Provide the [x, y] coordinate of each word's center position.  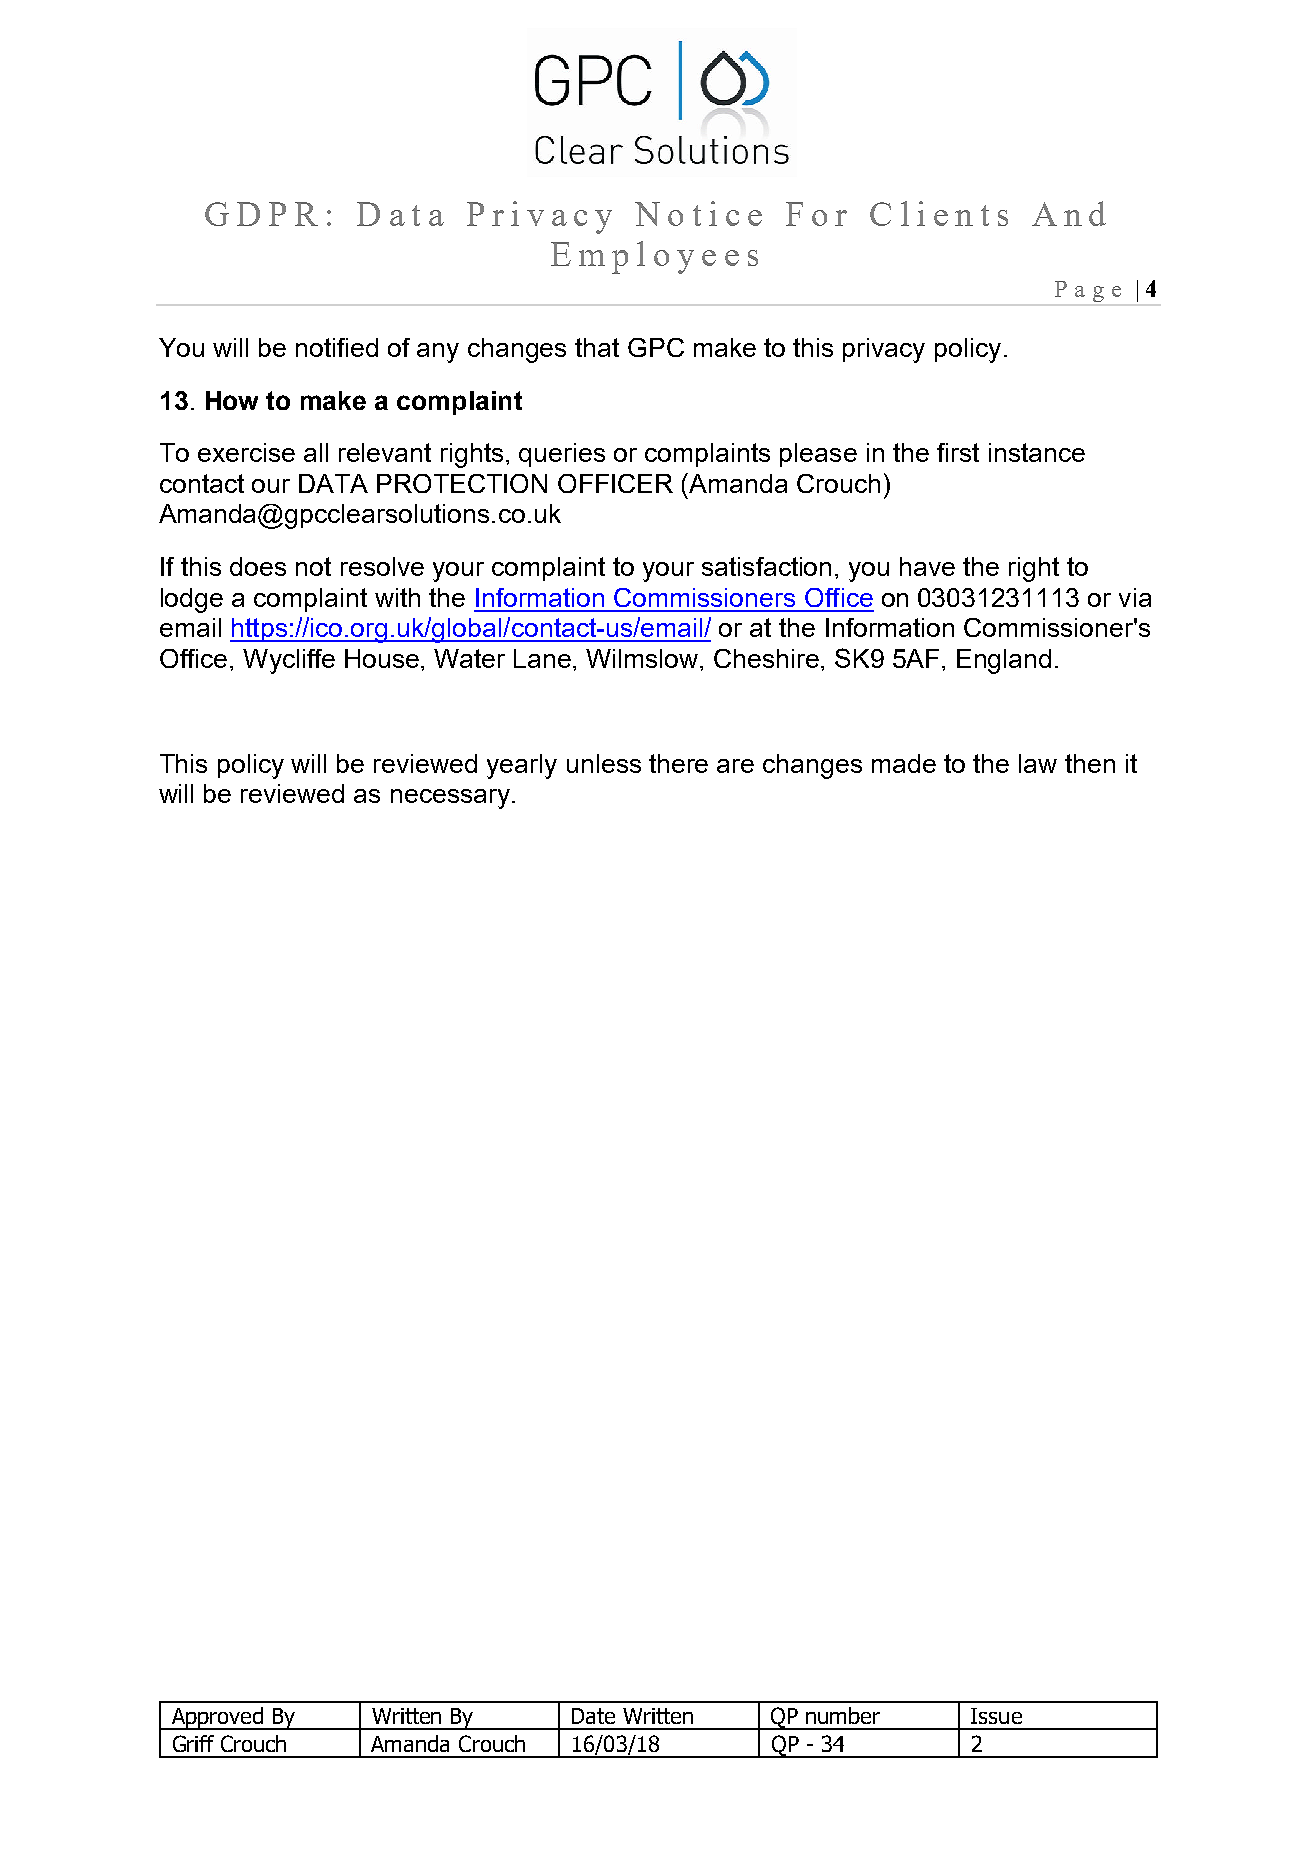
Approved [217, 1718]
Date [593, 1716]
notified [337, 347]
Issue [996, 1716]
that [597, 347]
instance [1037, 452]
